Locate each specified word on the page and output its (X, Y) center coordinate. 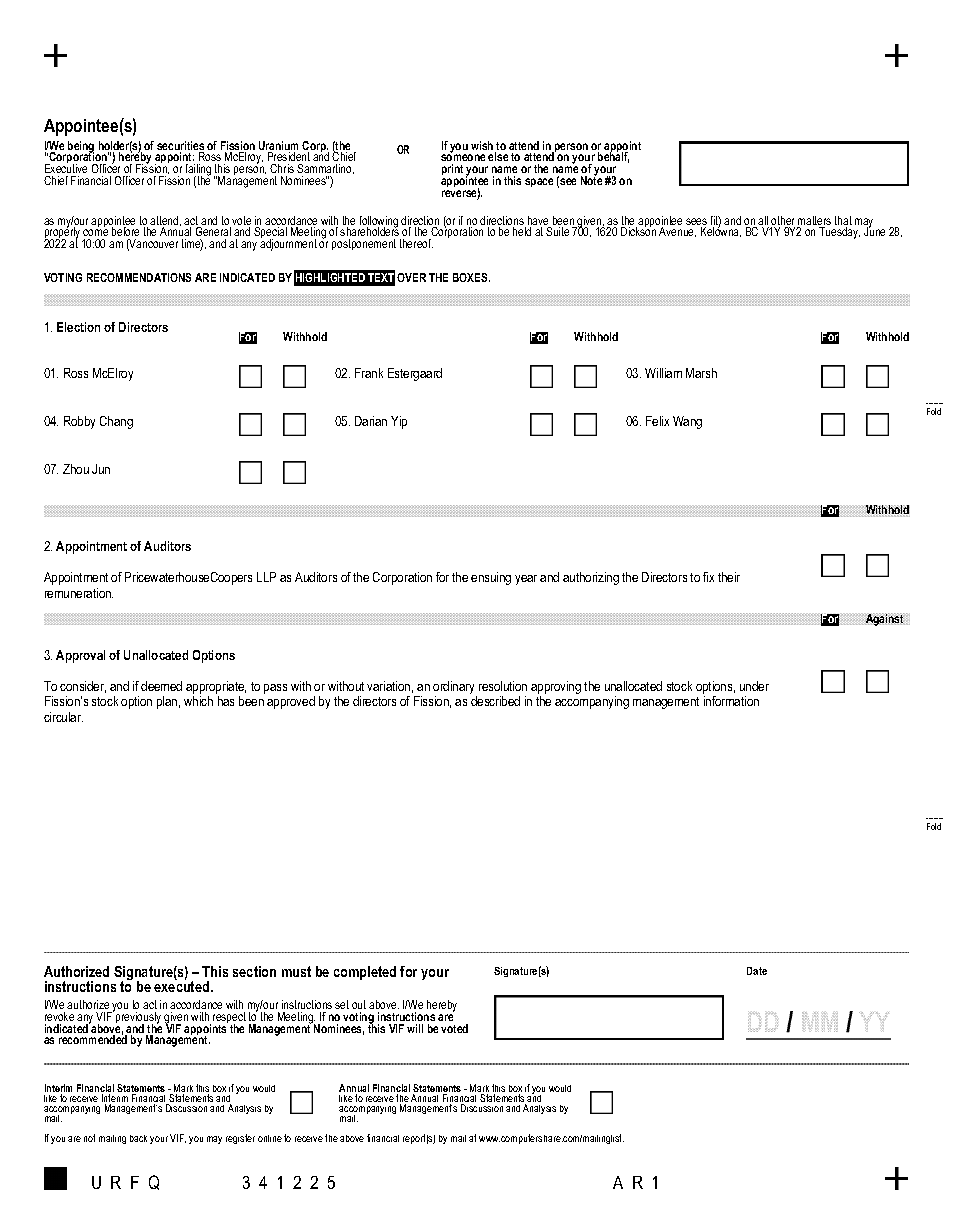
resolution (503, 686)
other (783, 222)
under (754, 686)
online (270, 1138)
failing (198, 171)
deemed (161, 686)
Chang (116, 422)
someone (463, 159)
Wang (687, 422)
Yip (399, 422)
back (138, 1138)
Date (757, 971)
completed (365, 973)
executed (183, 985)
